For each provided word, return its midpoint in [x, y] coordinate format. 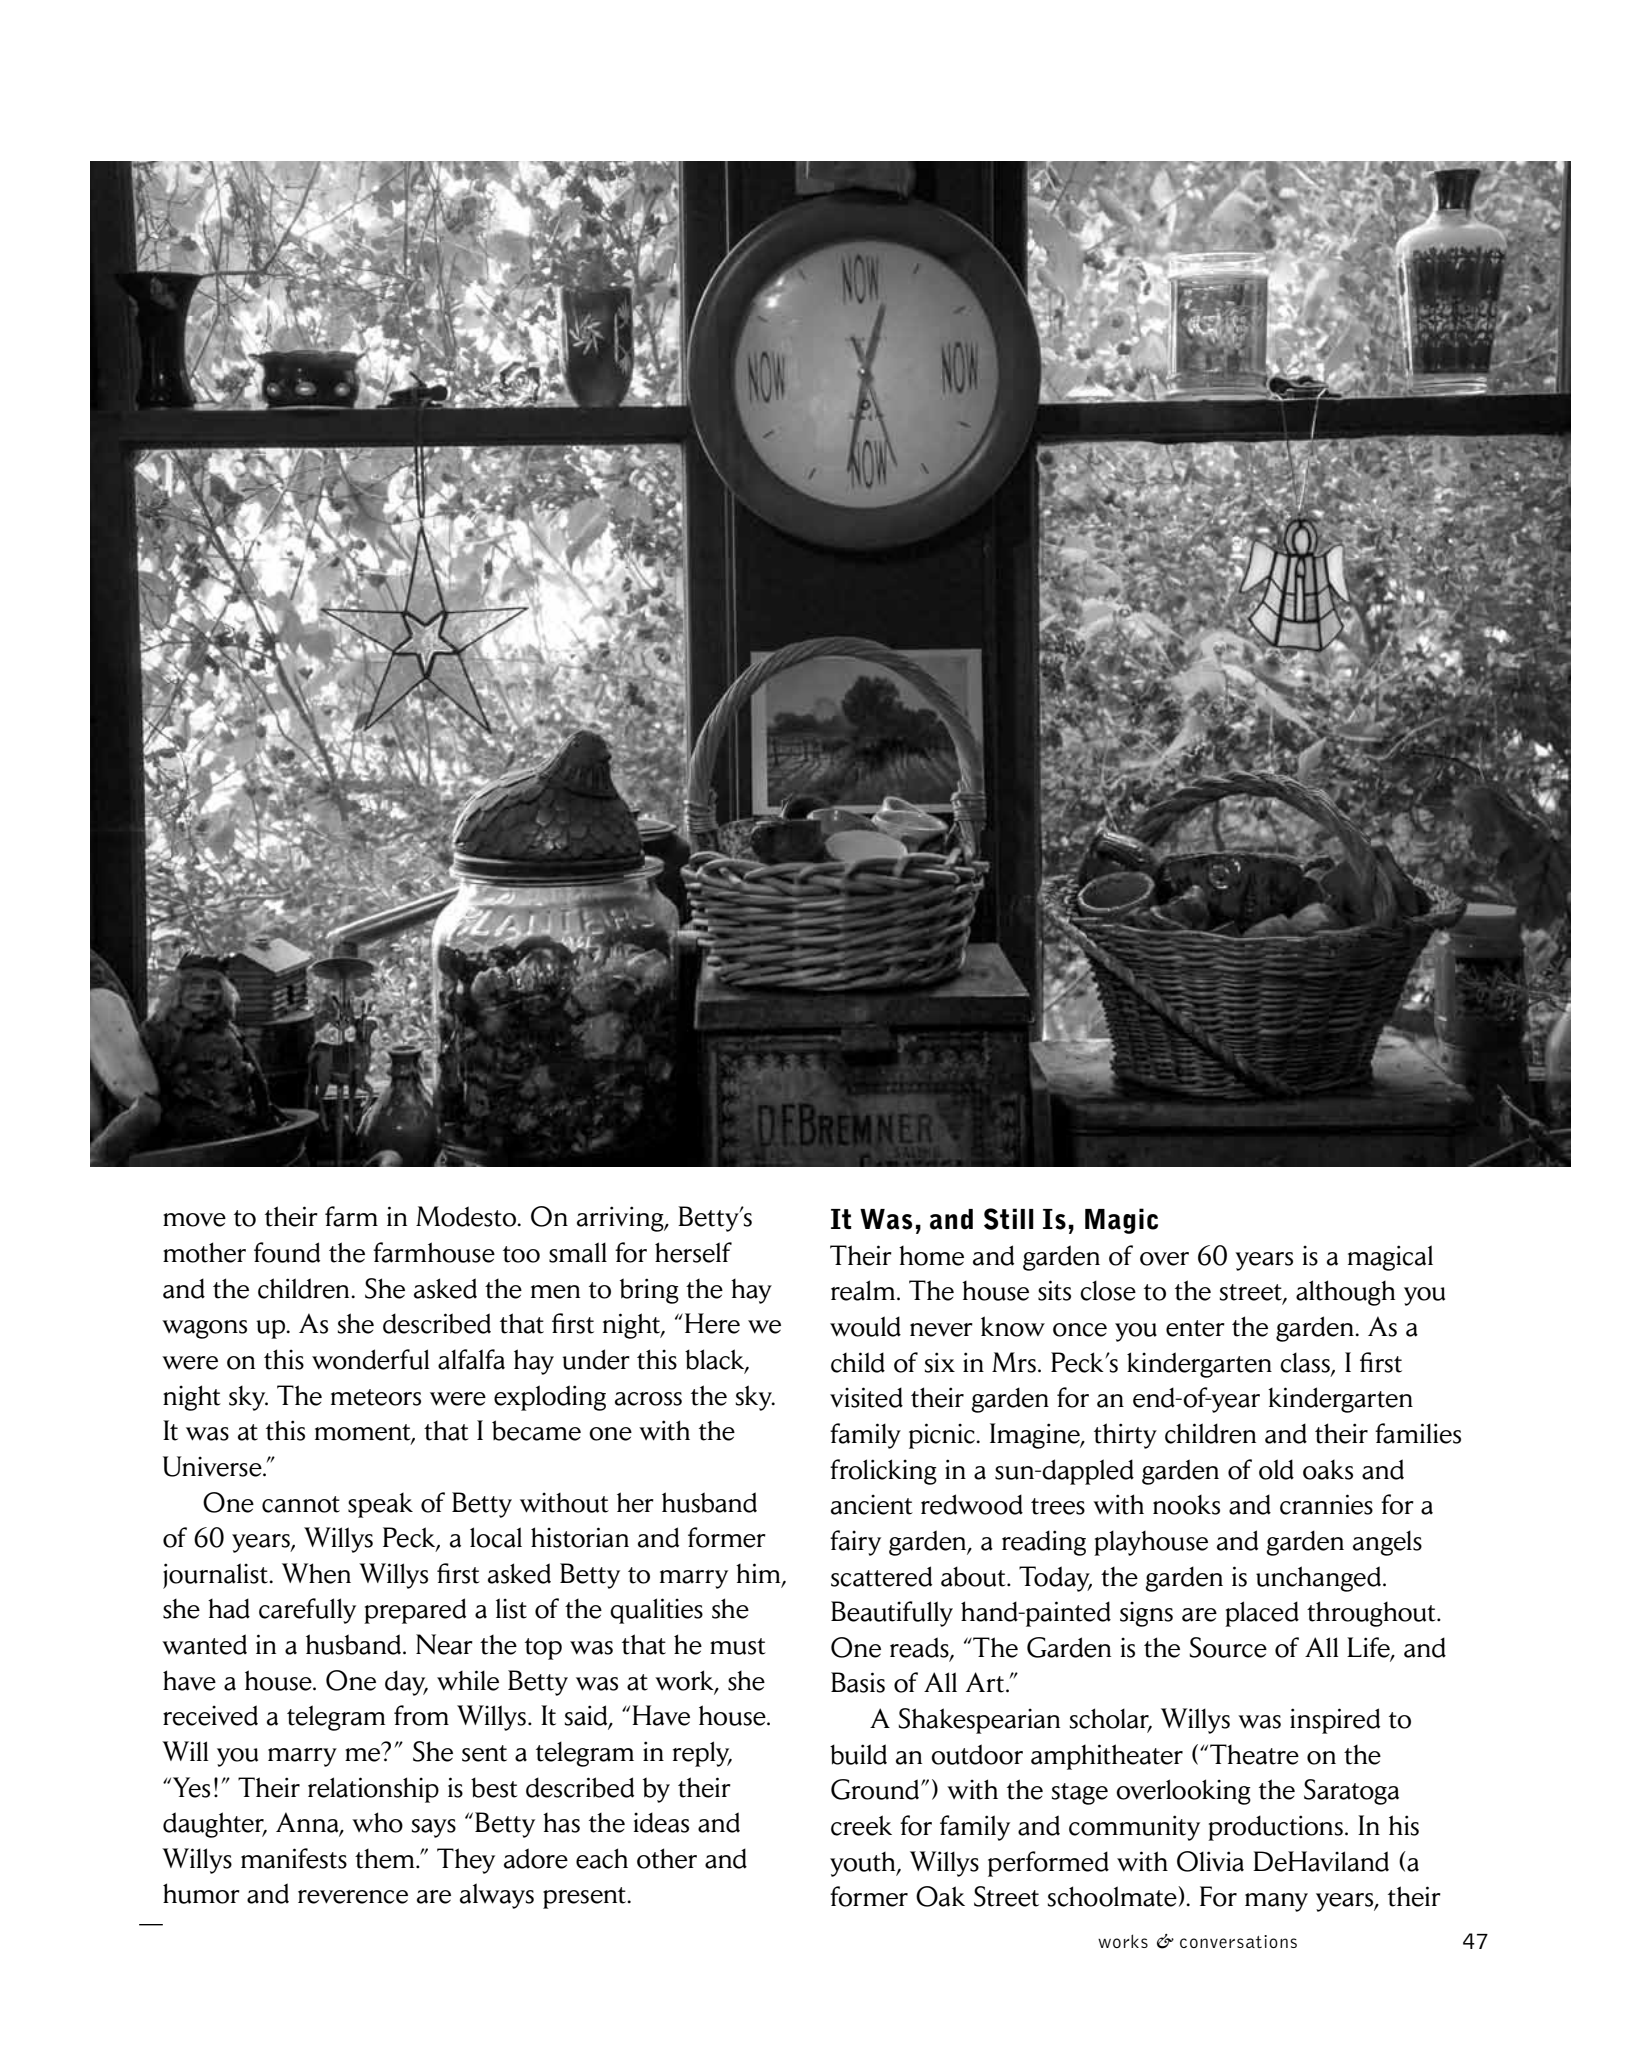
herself [693, 1252]
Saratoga [1351, 1792]
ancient [872, 1504]
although [1345, 1293]
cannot [301, 1504]
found [287, 1252]
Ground [876, 1789]
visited [866, 1397]
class [1306, 1363]
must [738, 1646]
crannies [1326, 1504]
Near [444, 1644]
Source [1228, 1647]
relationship [373, 1790]
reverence [353, 1897]
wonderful [371, 1359]
